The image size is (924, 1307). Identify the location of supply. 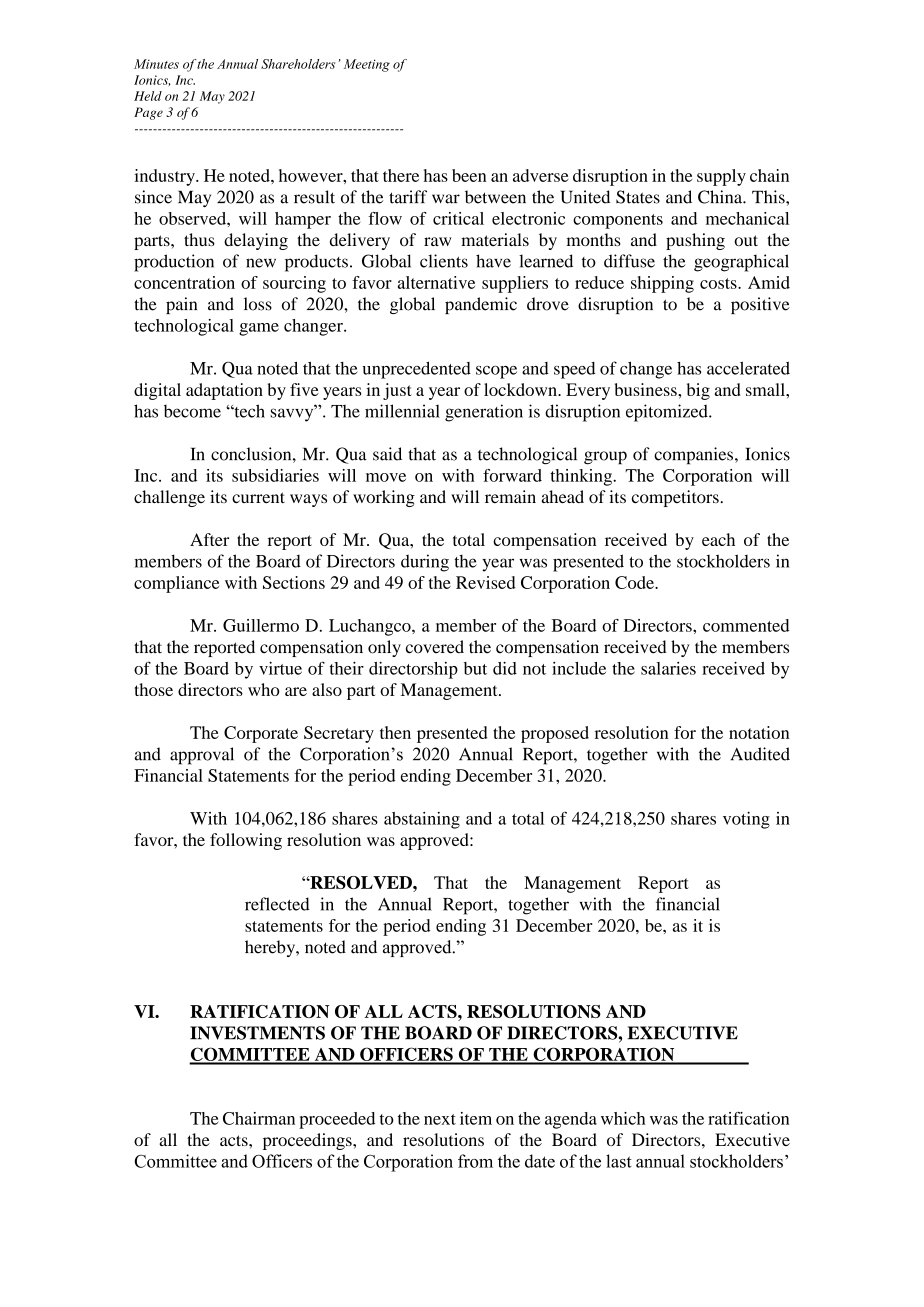
(721, 177).
